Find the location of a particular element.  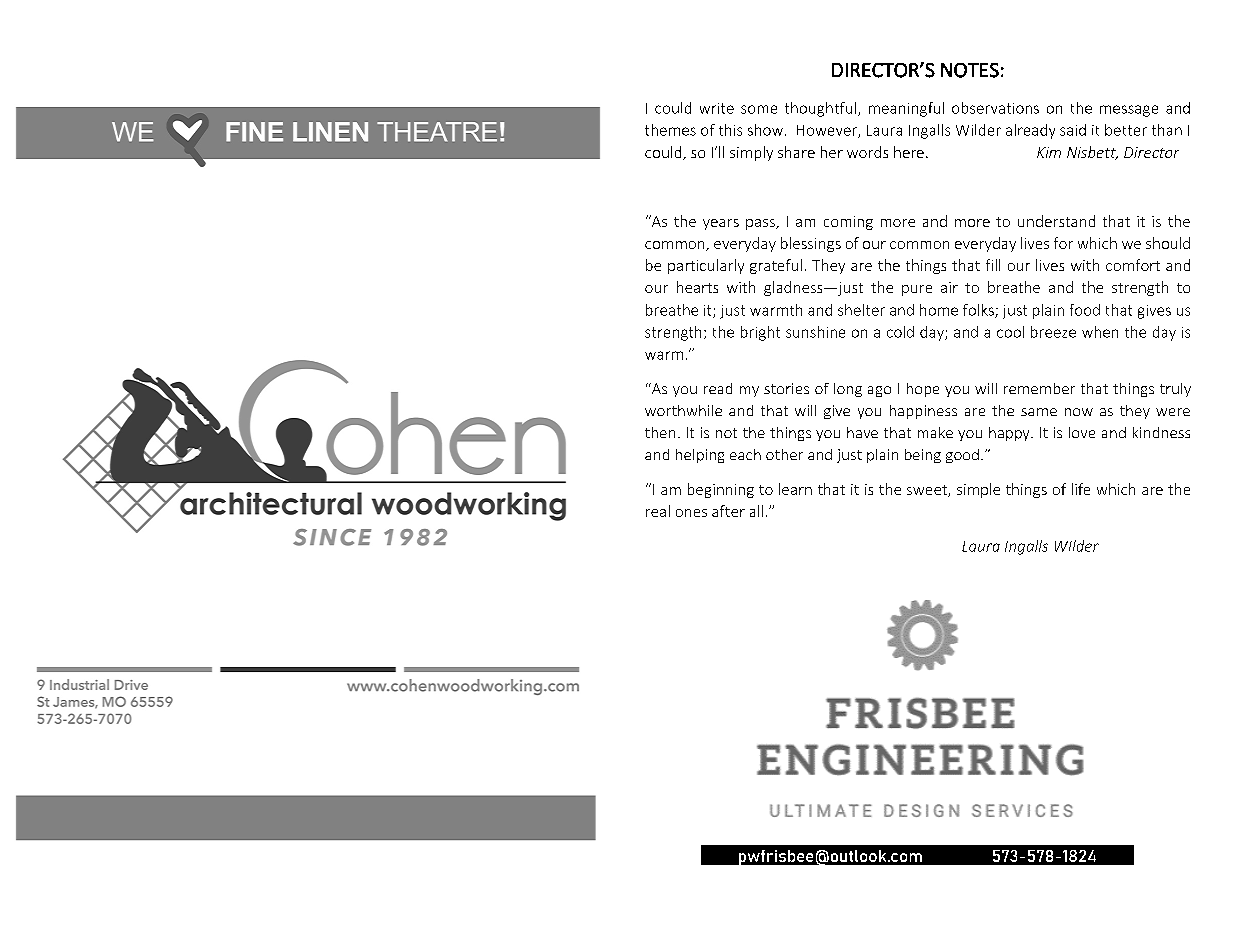

Nisbett is located at coordinates (1092, 153).
